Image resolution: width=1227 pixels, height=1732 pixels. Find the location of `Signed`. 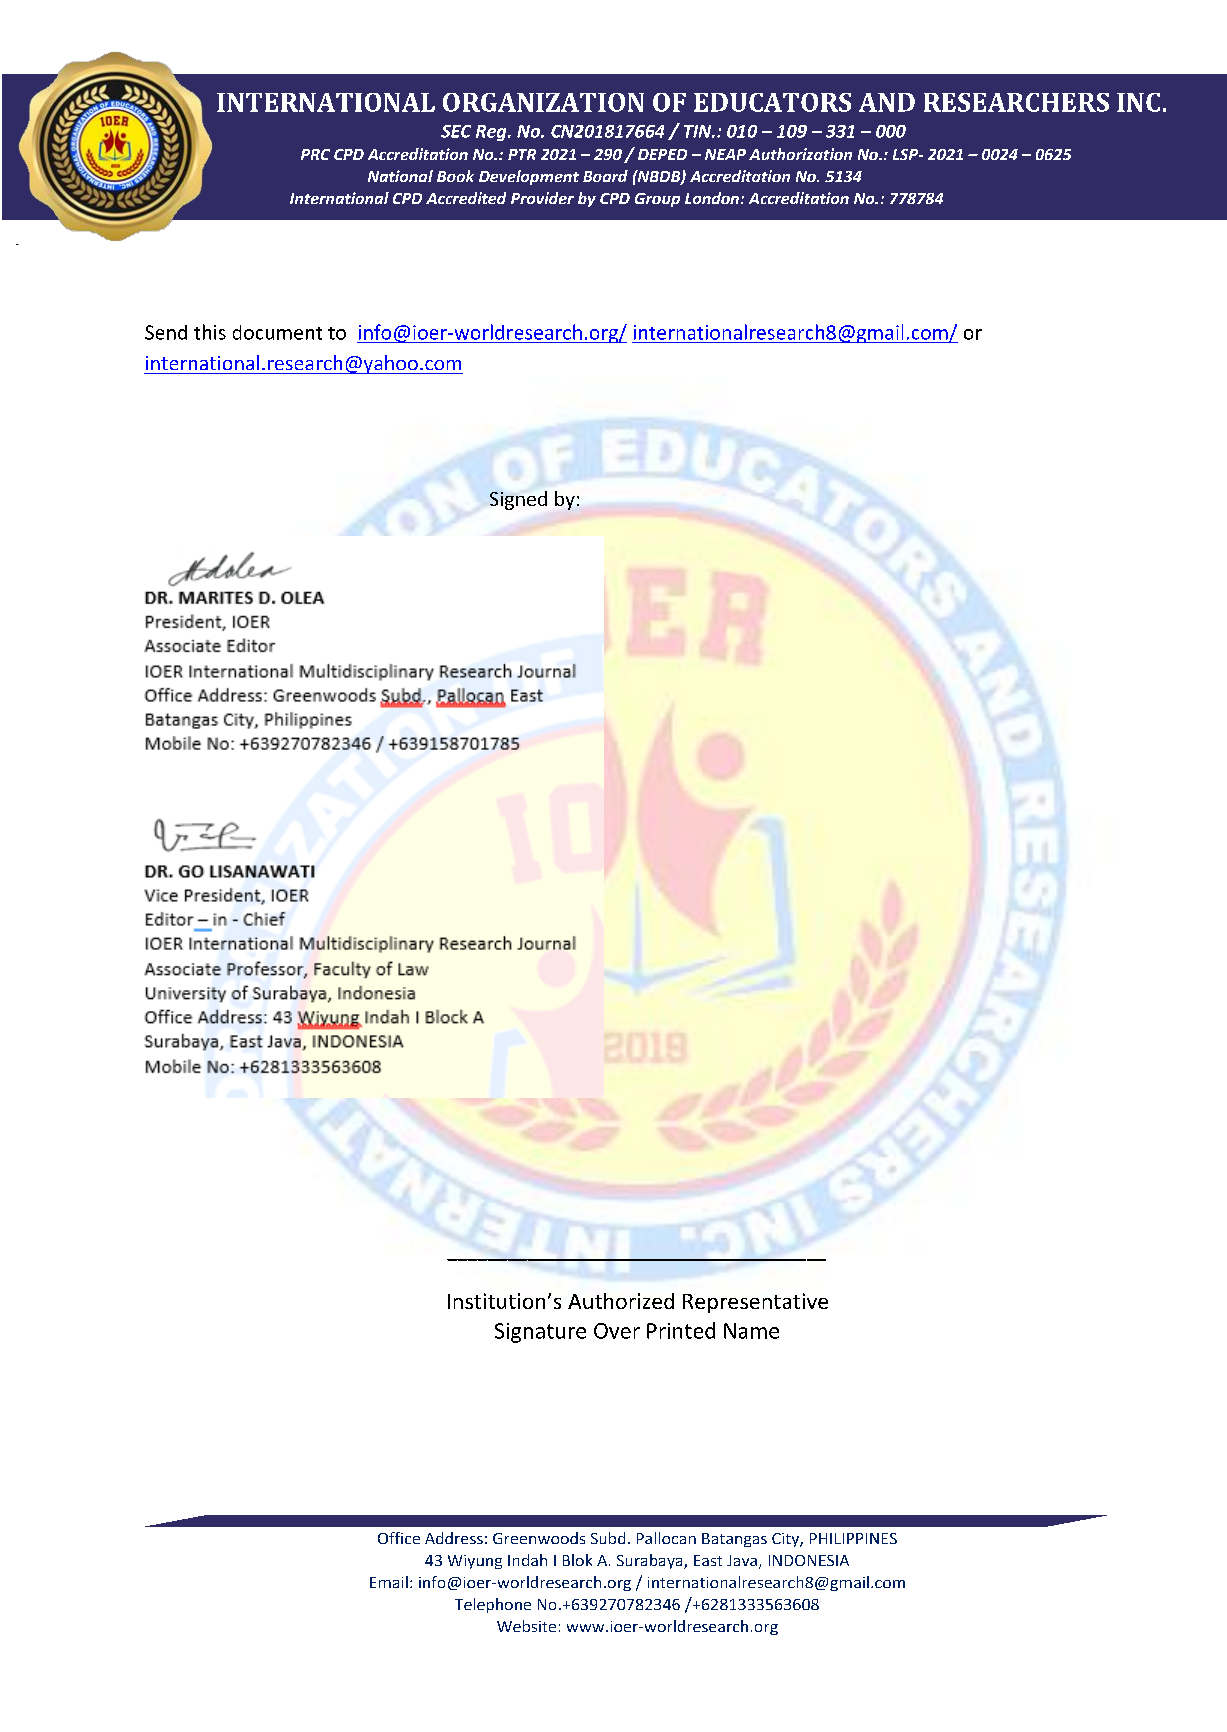

Signed is located at coordinates (518, 500).
